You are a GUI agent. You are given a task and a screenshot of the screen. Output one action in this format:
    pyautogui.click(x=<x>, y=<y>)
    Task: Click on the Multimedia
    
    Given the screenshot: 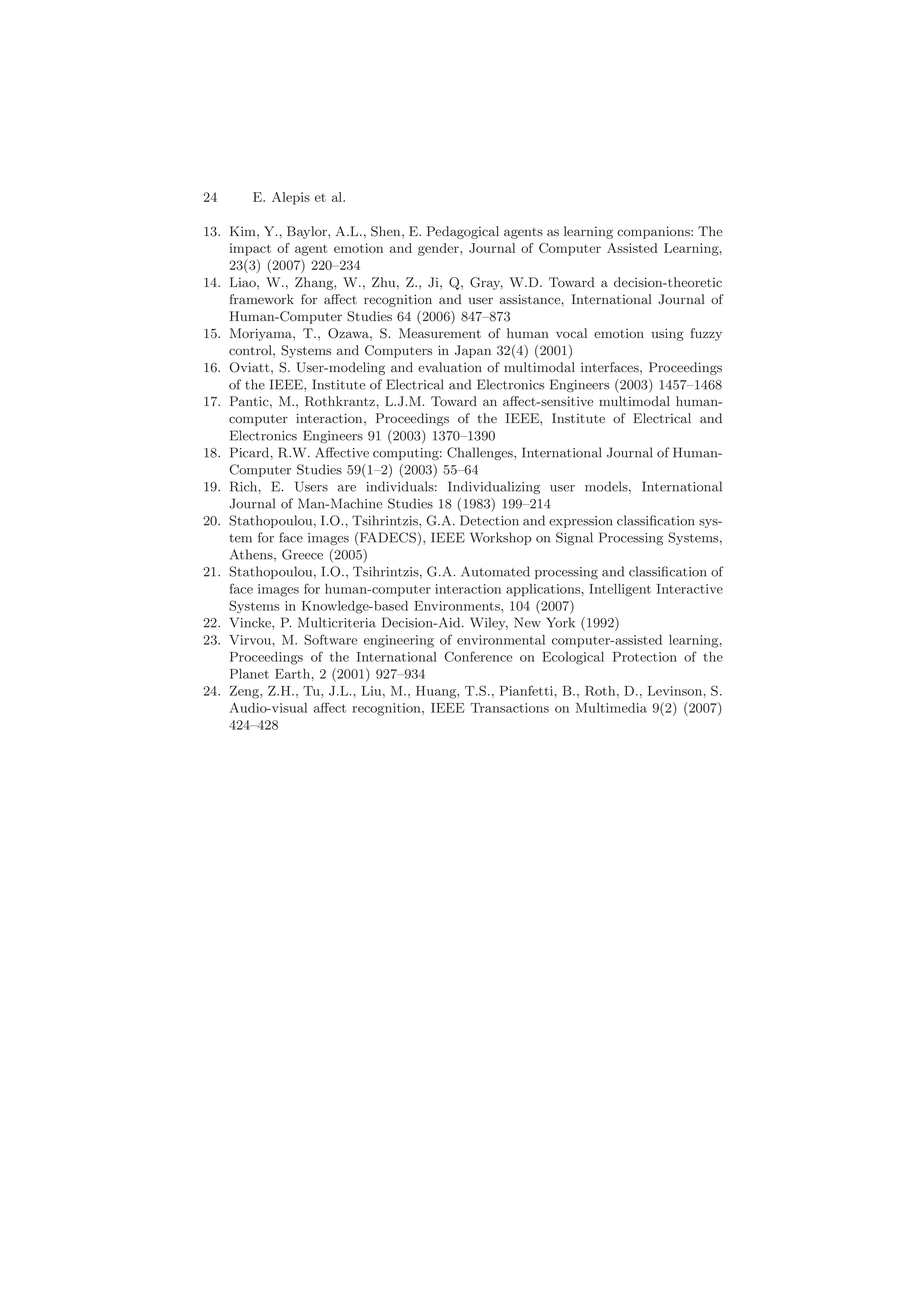 What is the action you would take?
    pyautogui.click(x=611, y=708)
